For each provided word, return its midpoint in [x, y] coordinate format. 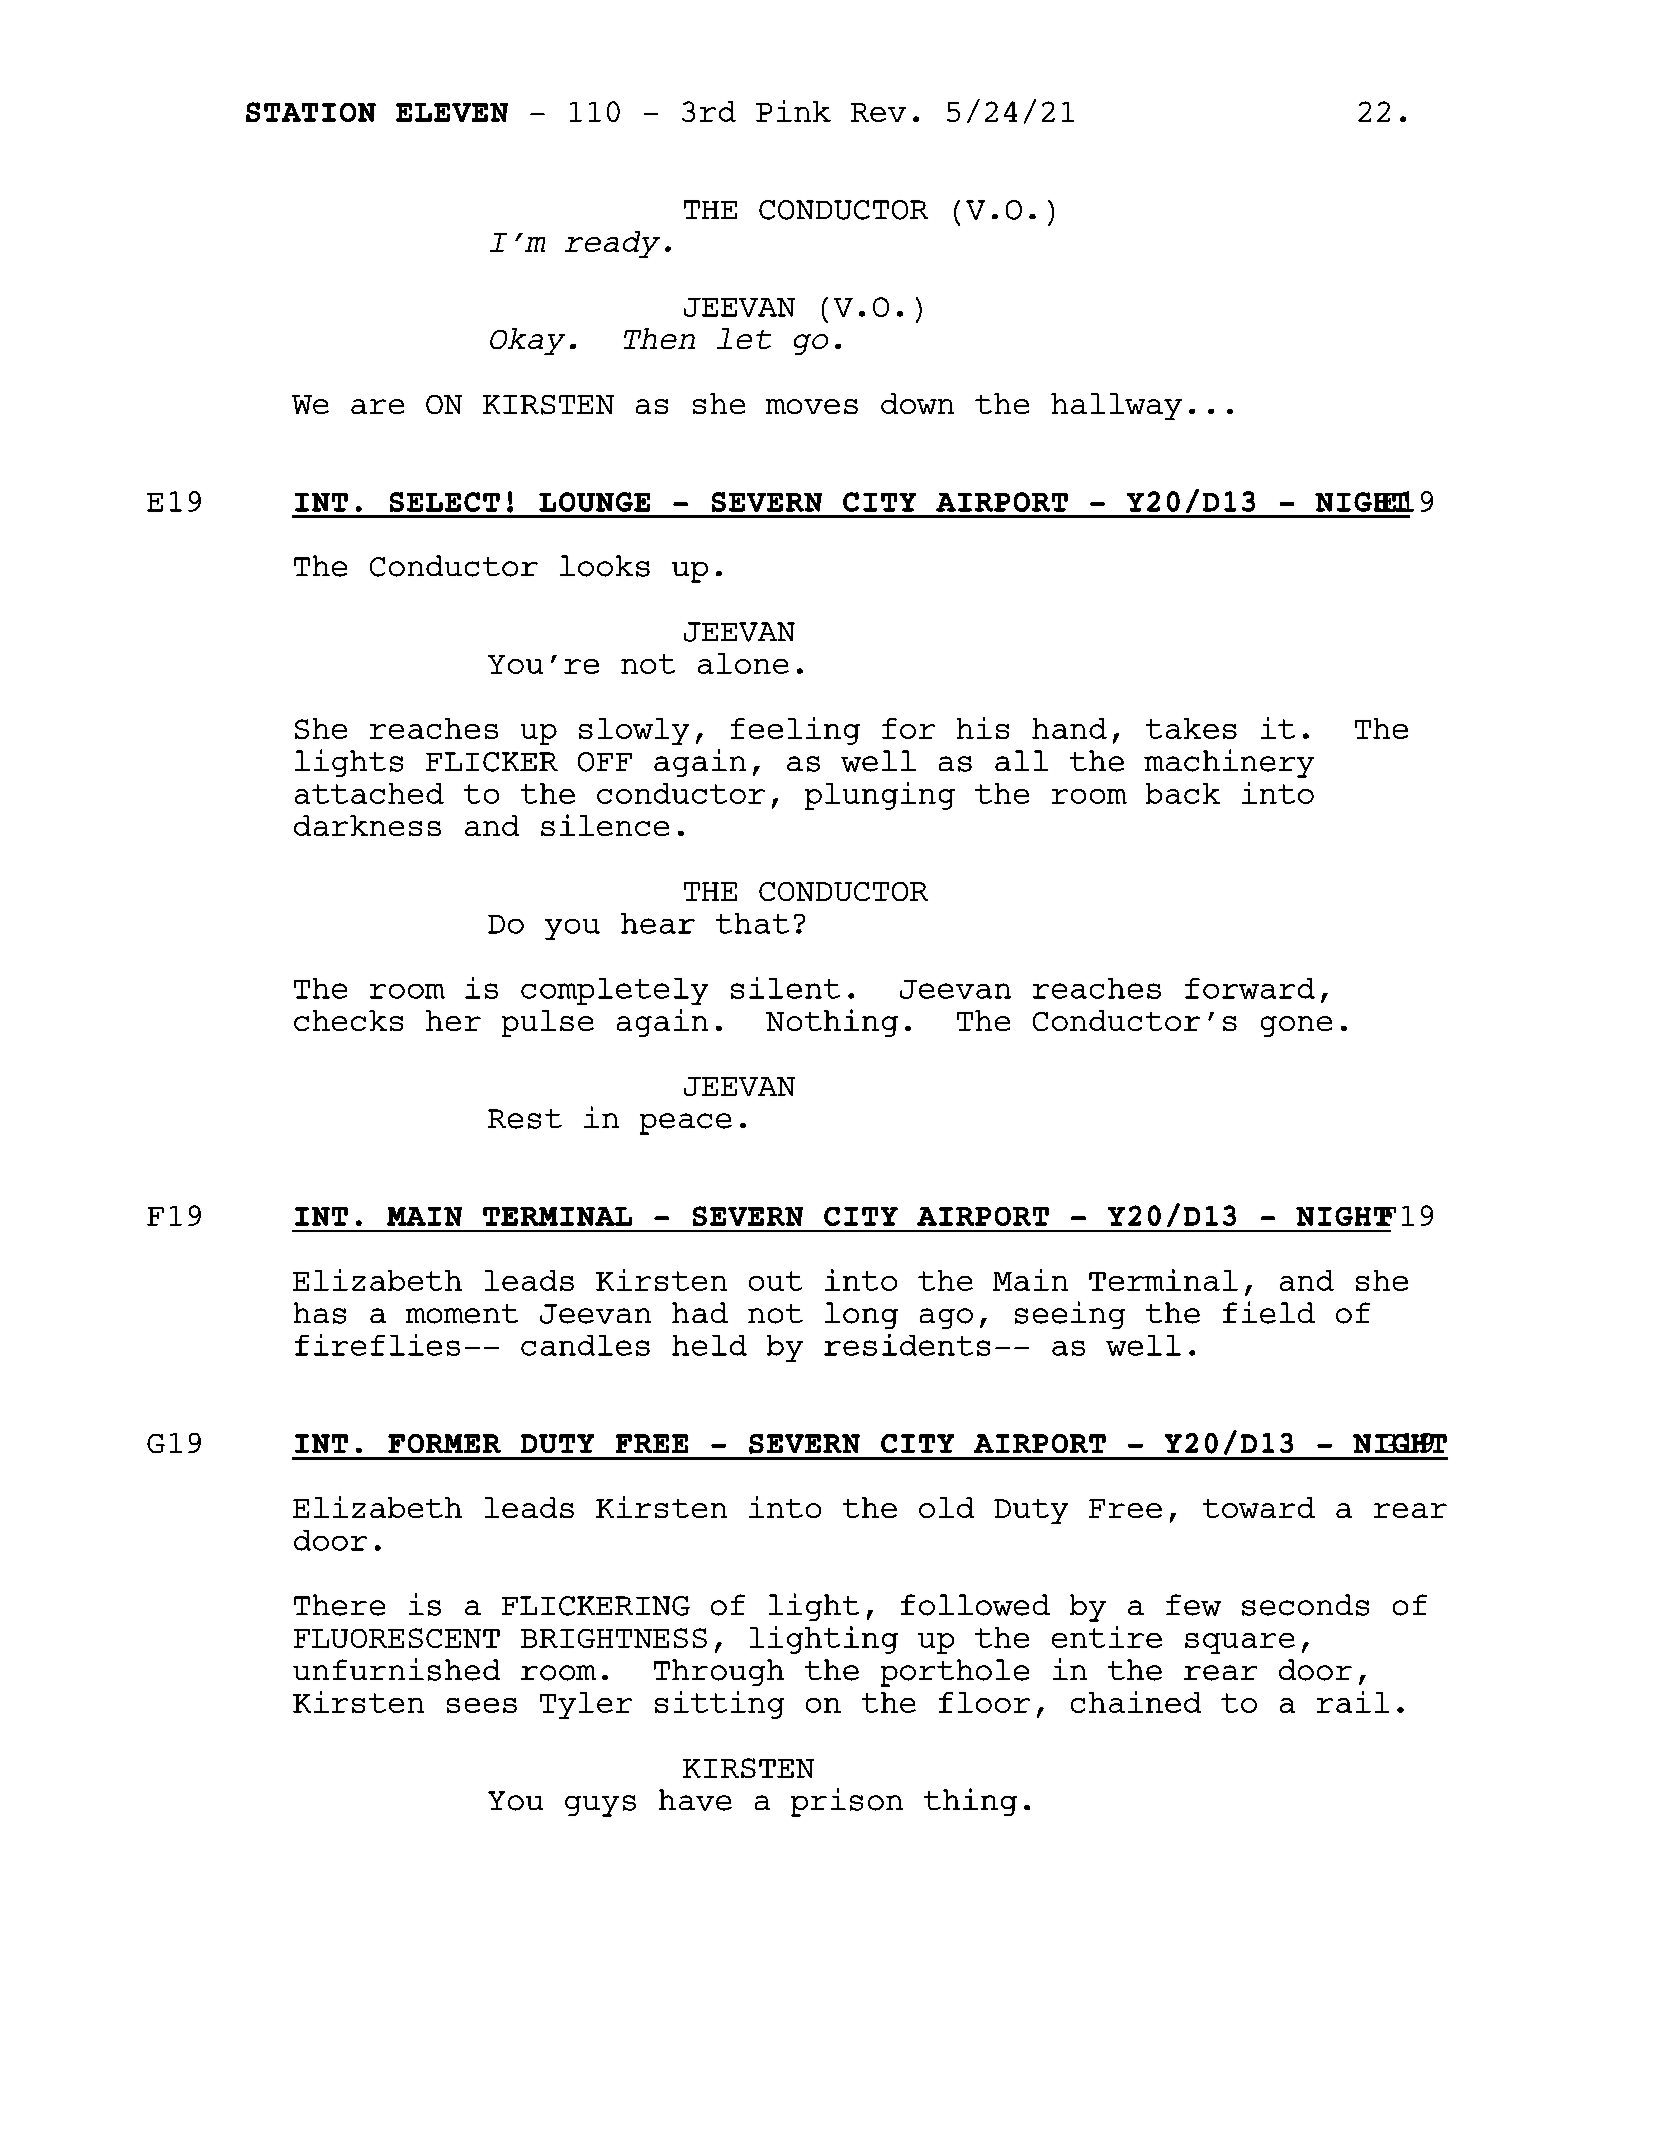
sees [482, 1705]
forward [1250, 988]
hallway [1116, 406]
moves [812, 406]
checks [348, 1020]
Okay [527, 341]
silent [785, 988]
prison [847, 1802]
